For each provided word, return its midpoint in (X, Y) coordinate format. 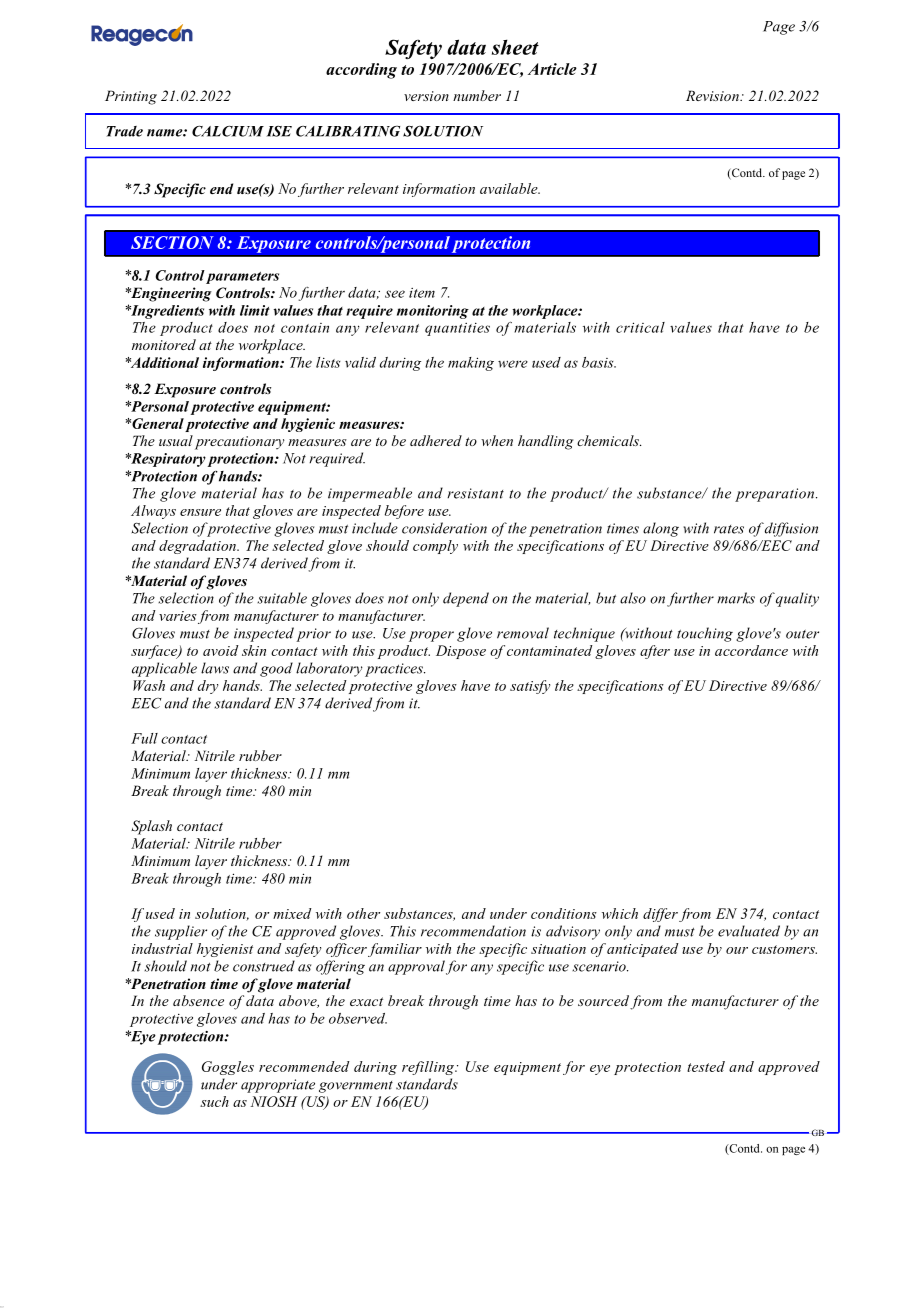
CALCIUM (228, 131)
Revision (713, 95)
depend (466, 599)
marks (736, 598)
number (477, 95)
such (214, 1101)
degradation (198, 547)
